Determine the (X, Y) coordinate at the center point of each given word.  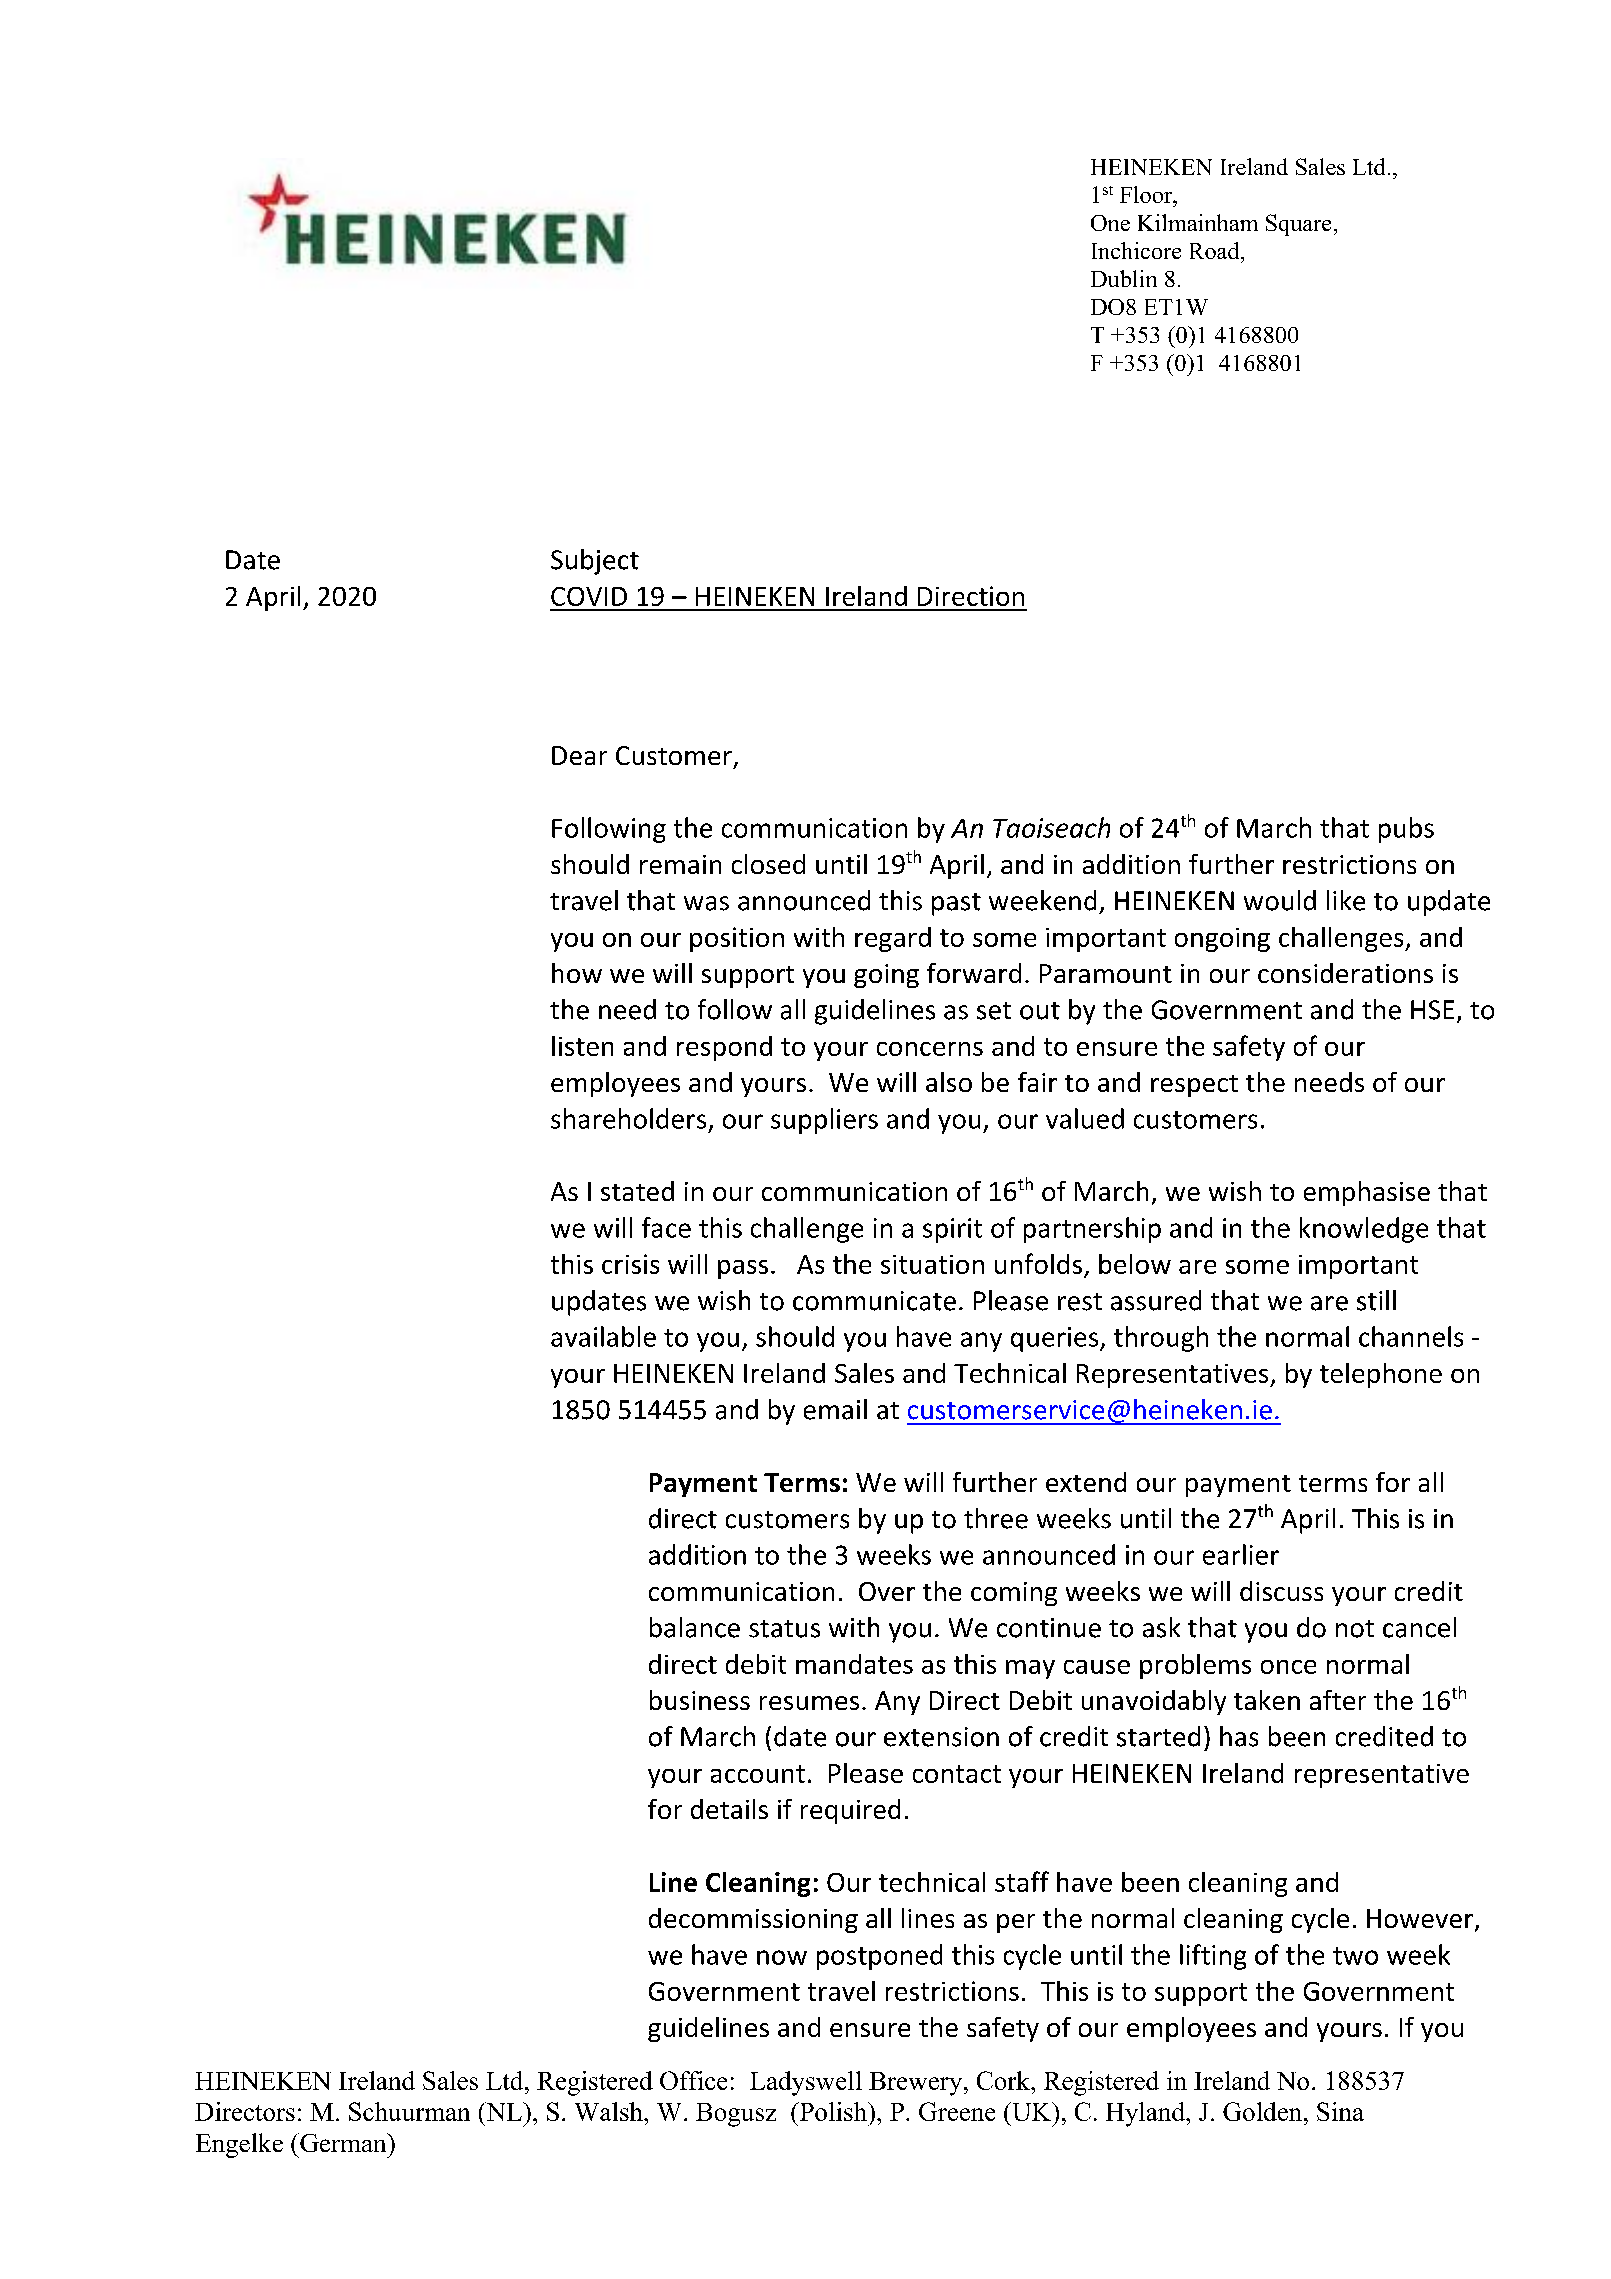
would (1280, 900)
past (956, 904)
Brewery (917, 2084)
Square (1298, 225)
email (835, 1409)
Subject (595, 562)
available (603, 1336)
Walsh (610, 2111)
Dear (579, 755)
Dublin (1124, 278)
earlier (1241, 1554)
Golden (1264, 2111)
